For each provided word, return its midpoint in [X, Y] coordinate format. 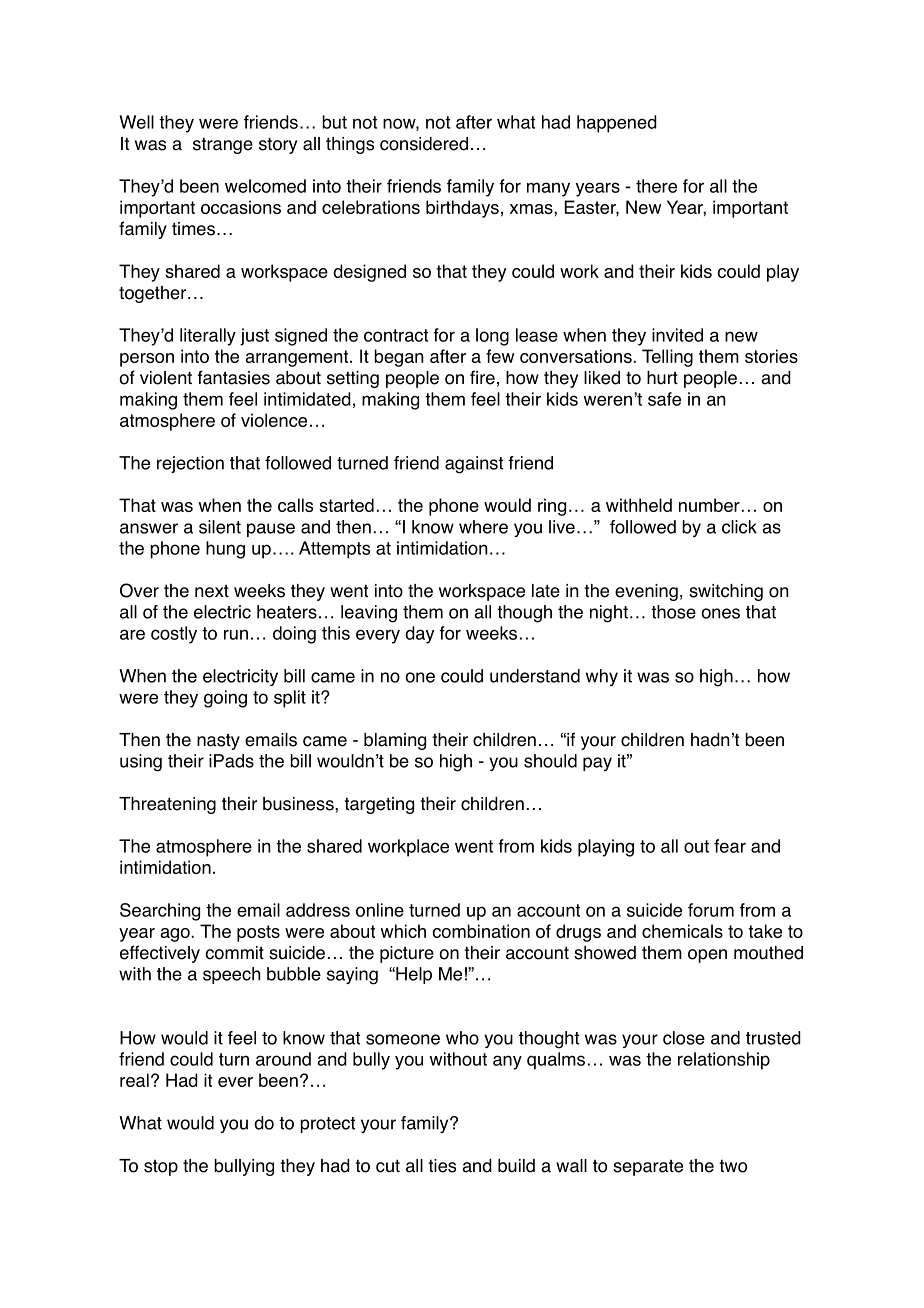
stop [161, 1168]
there [656, 186]
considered [424, 144]
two [733, 1166]
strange [223, 145]
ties [442, 1166]
